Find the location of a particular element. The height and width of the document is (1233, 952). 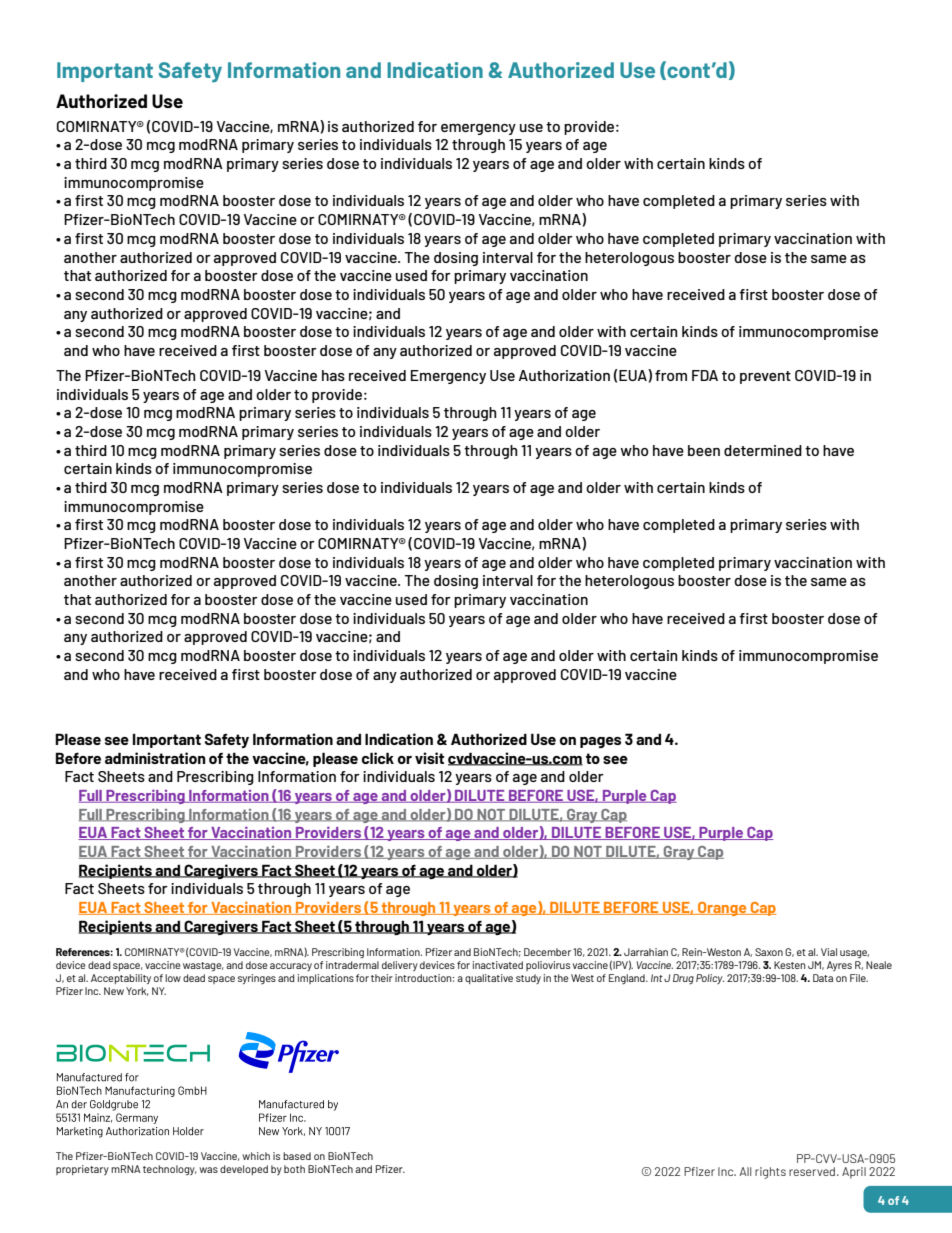

Authorization is located at coordinates (564, 375).
